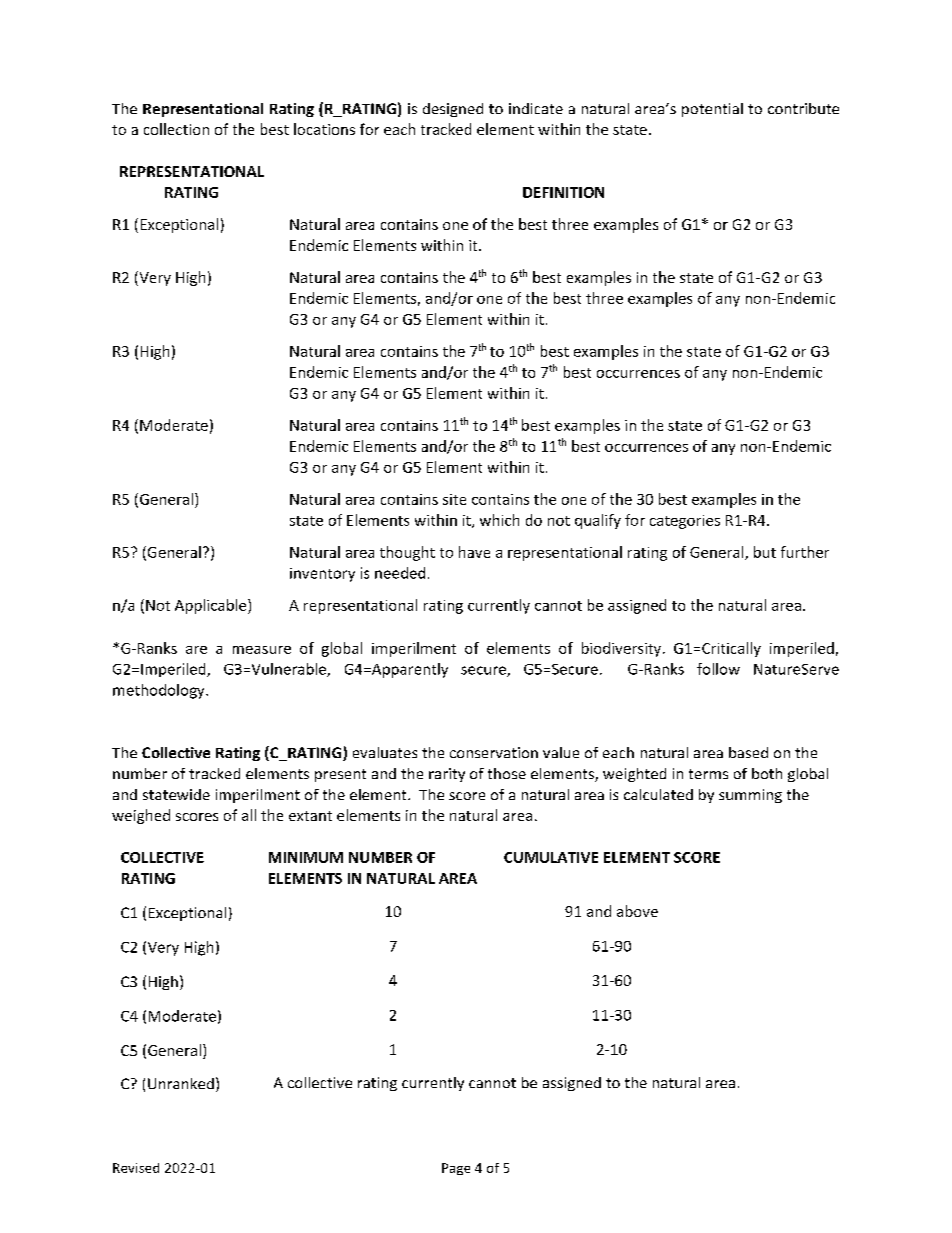 This screenshot has width=952, height=1233. What do you see at coordinates (181, 1083) in the screenshot?
I see `Unranked` at bounding box center [181, 1083].
